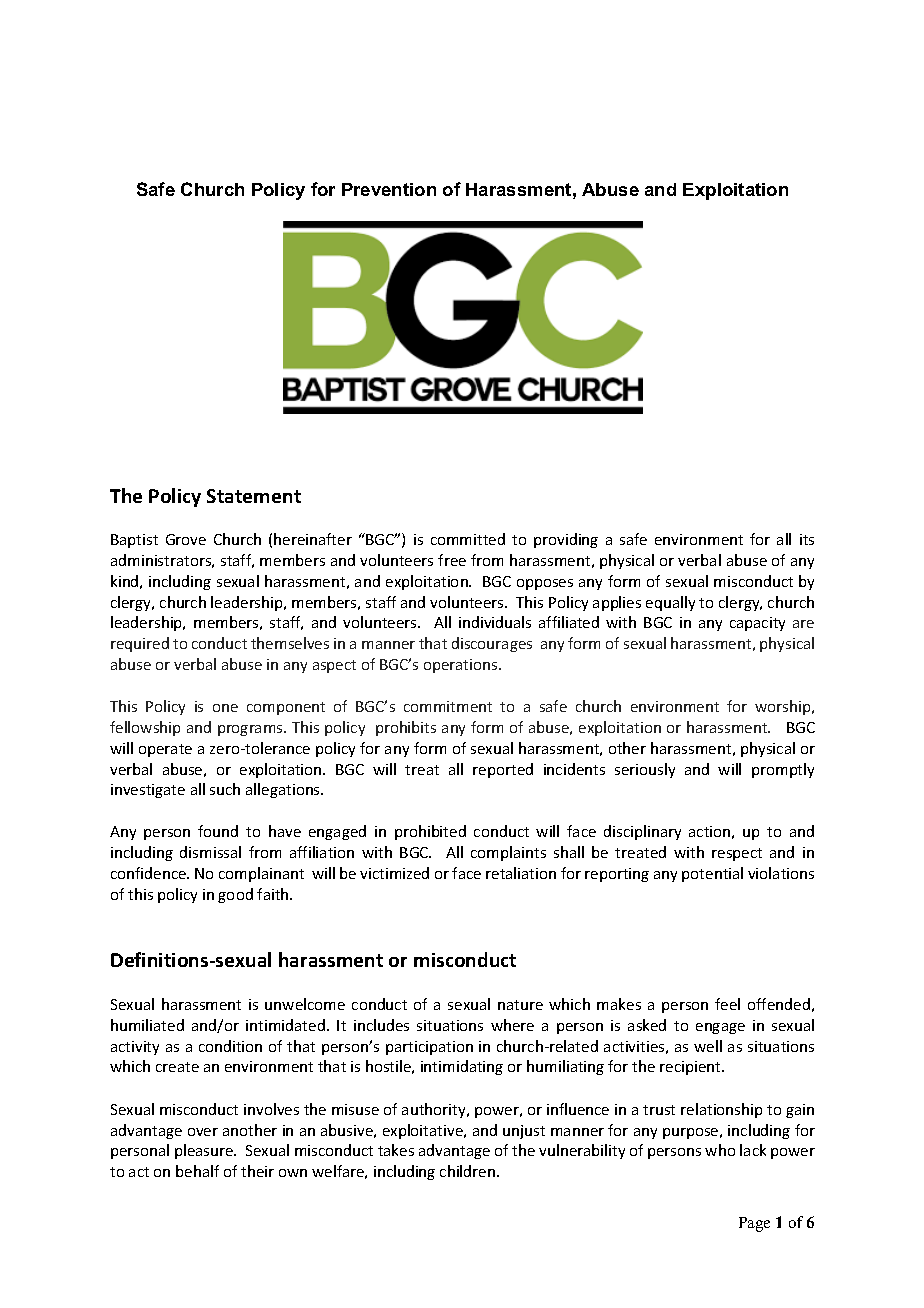  I want to click on Grove, so click(186, 539).
